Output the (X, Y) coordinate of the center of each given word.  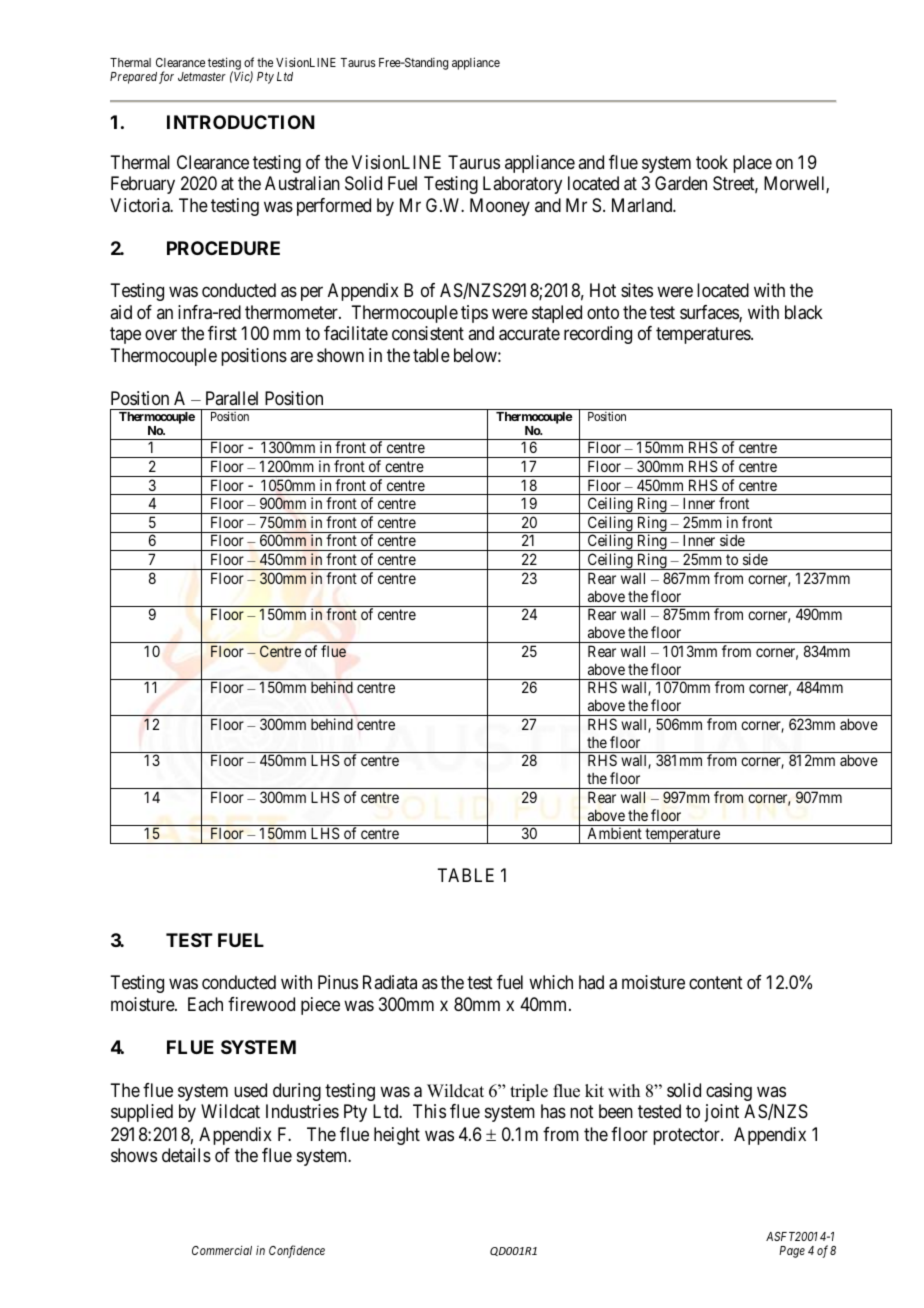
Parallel (232, 398)
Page (792, 1252)
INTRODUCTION (241, 122)
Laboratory (522, 185)
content (716, 983)
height (397, 1136)
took (712, 162)
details (186, 1155)
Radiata (390, 982)
